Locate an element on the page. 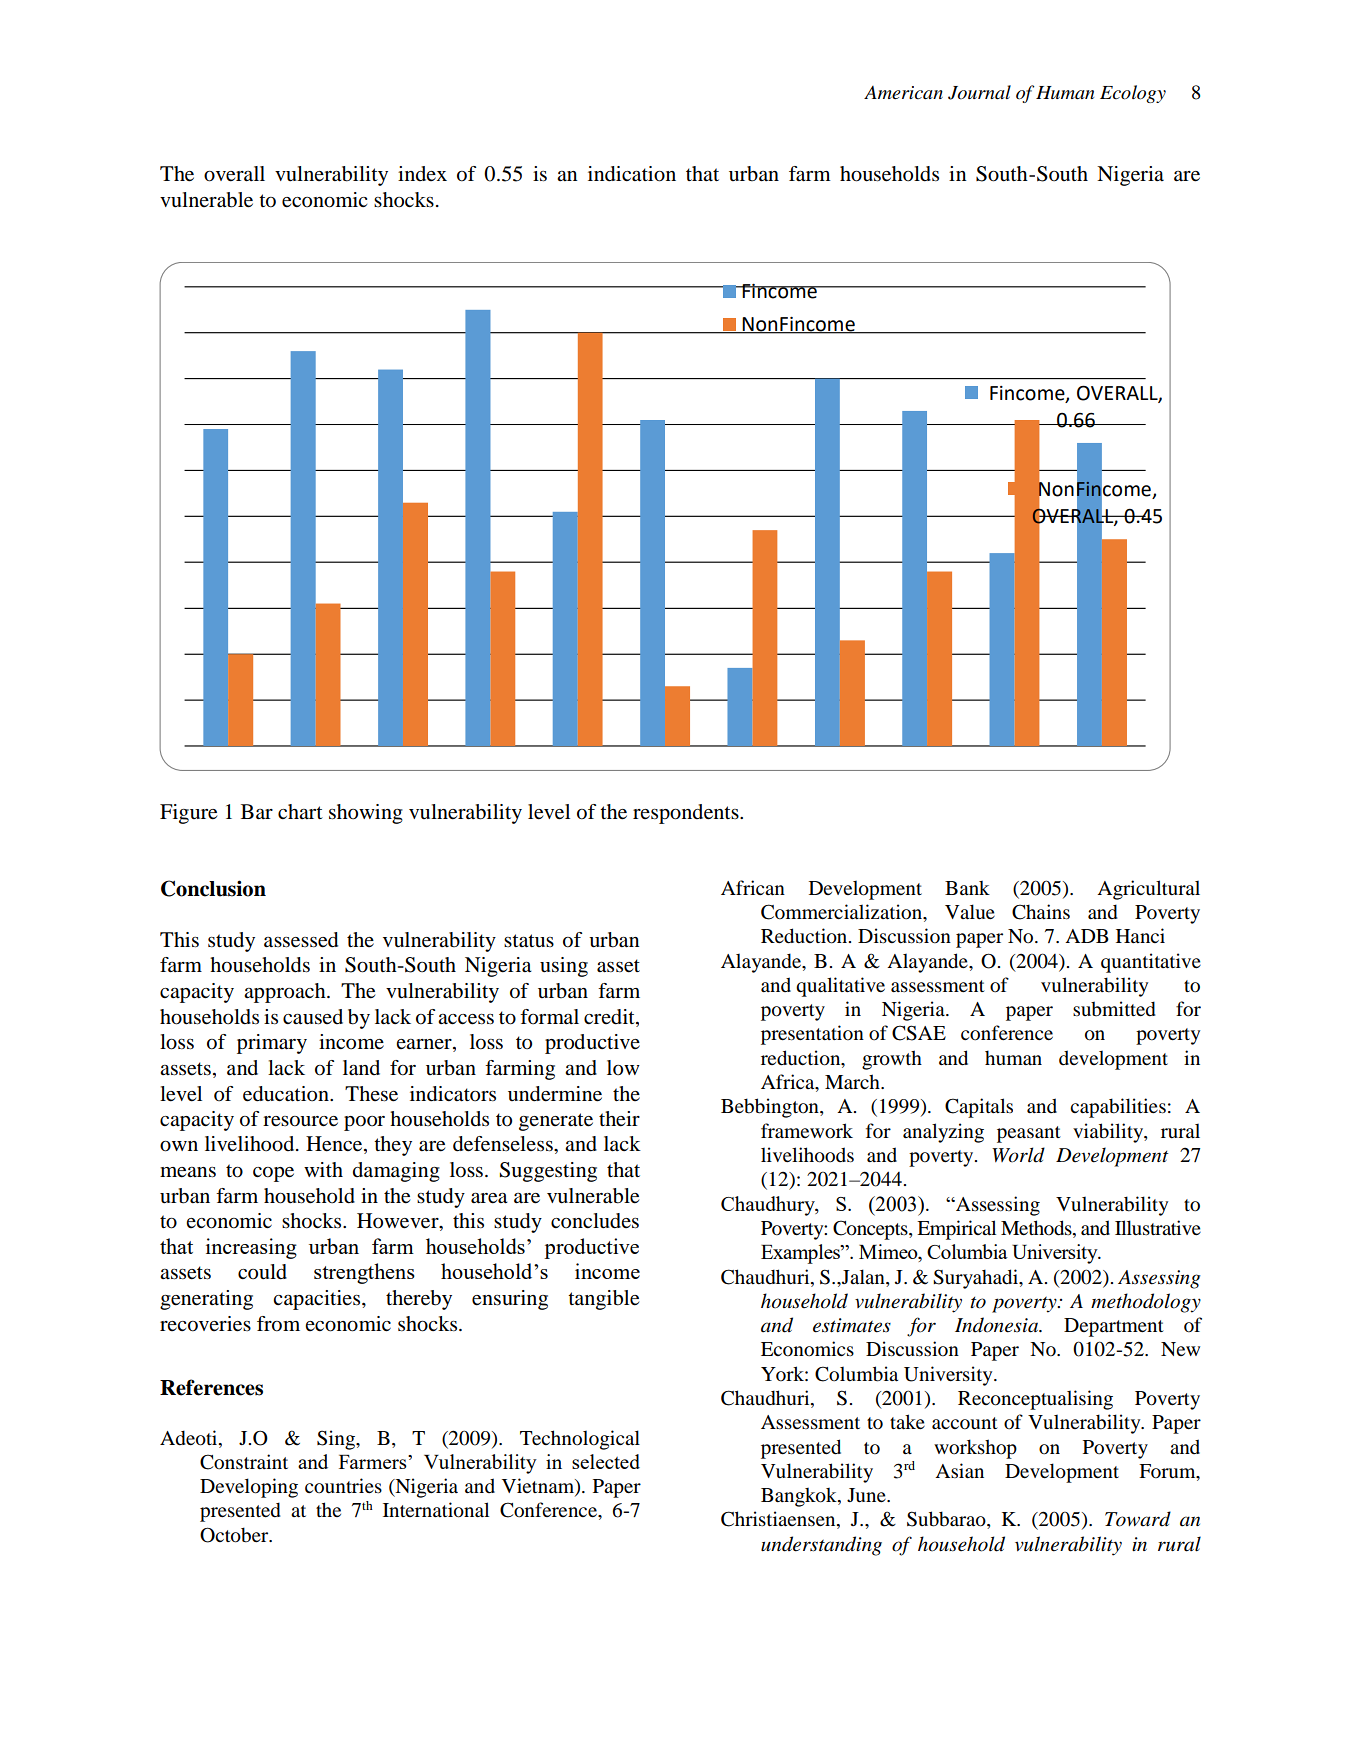  Journal is located at coordinates (979, 92).
